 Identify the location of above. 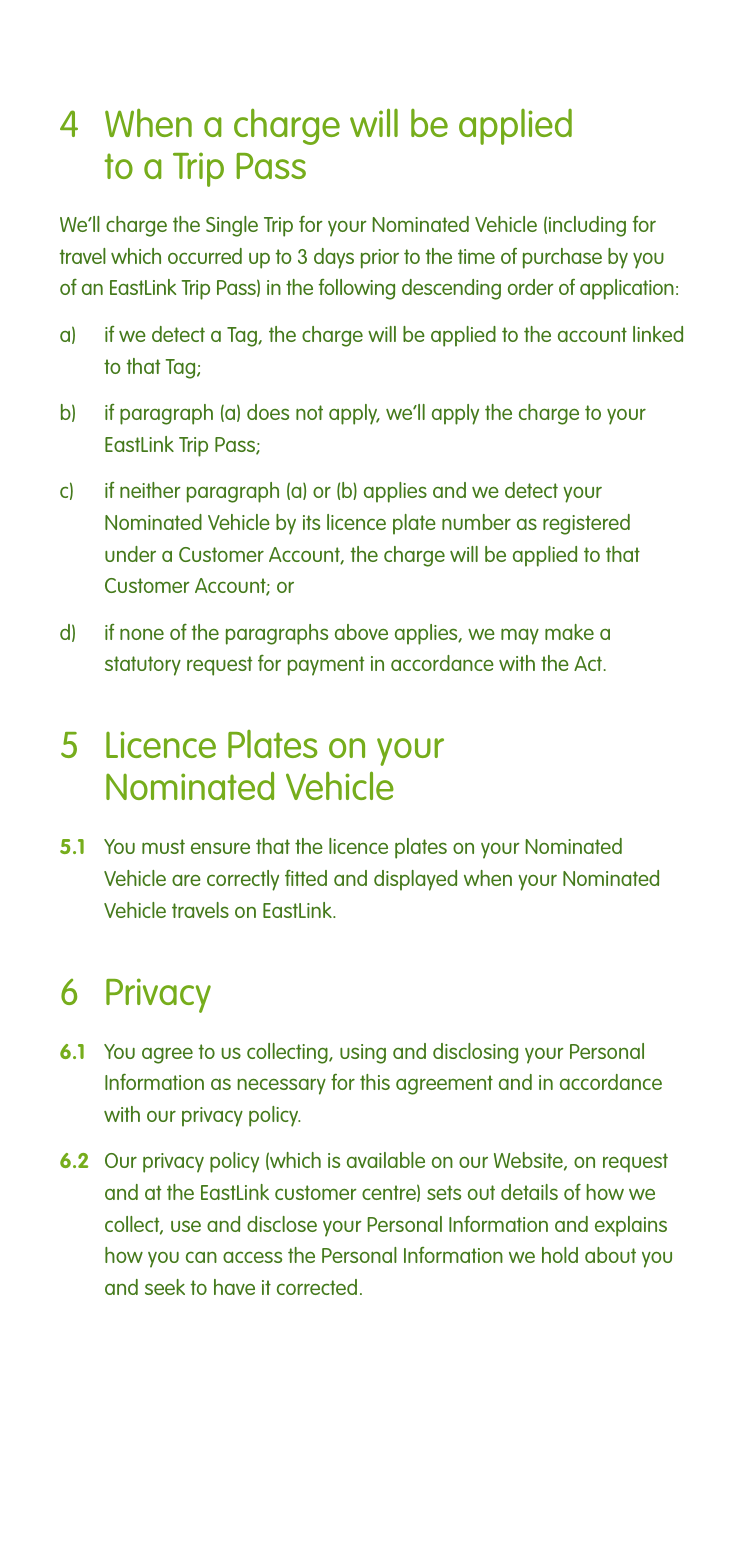
(361, 632).
